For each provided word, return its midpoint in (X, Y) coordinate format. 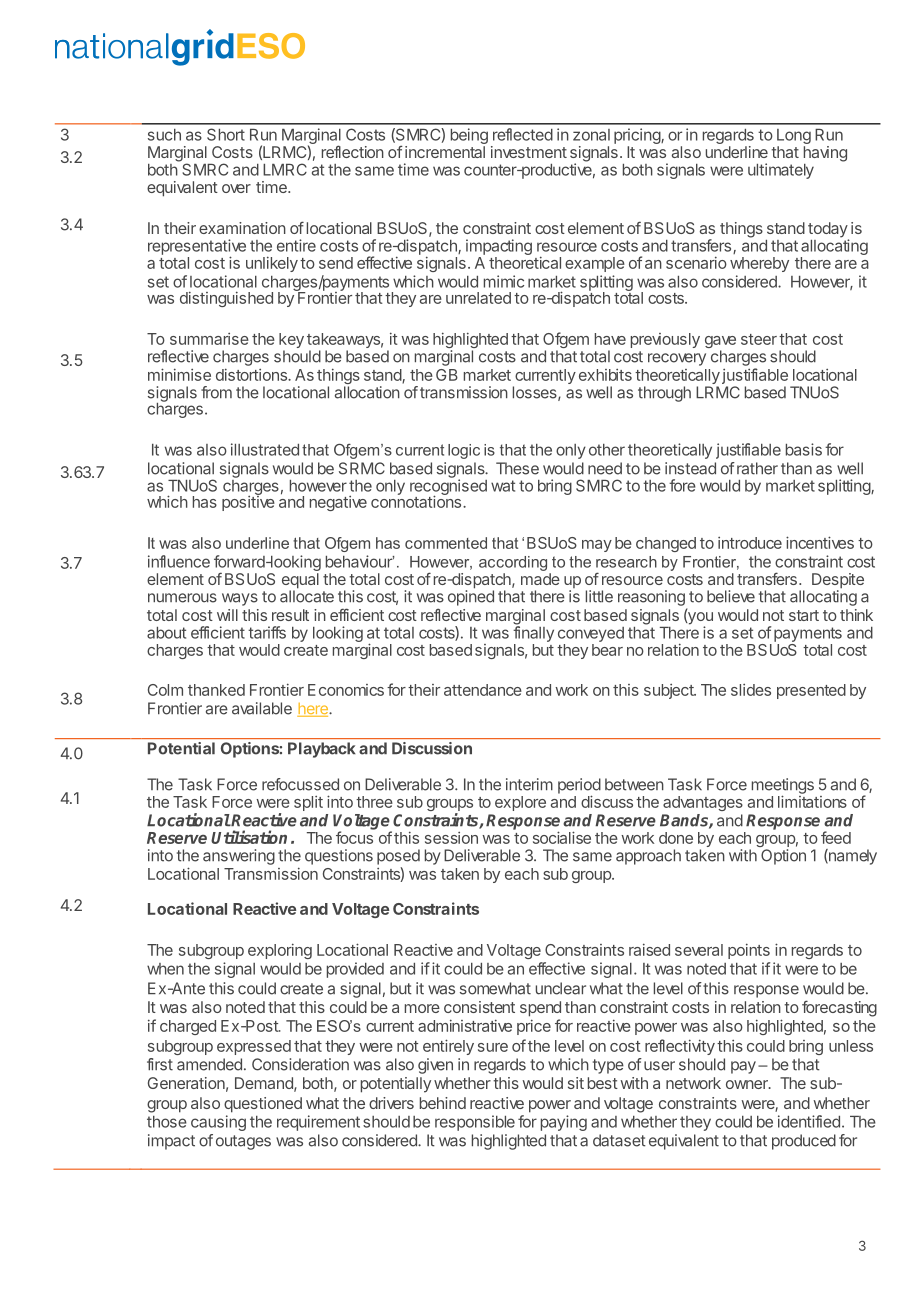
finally (533, 633)
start (804, 615)
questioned (263, 1105)
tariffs (267, 632)
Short (226, 134)
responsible (475, 1123)
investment (529, 152)
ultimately (781, 171)
